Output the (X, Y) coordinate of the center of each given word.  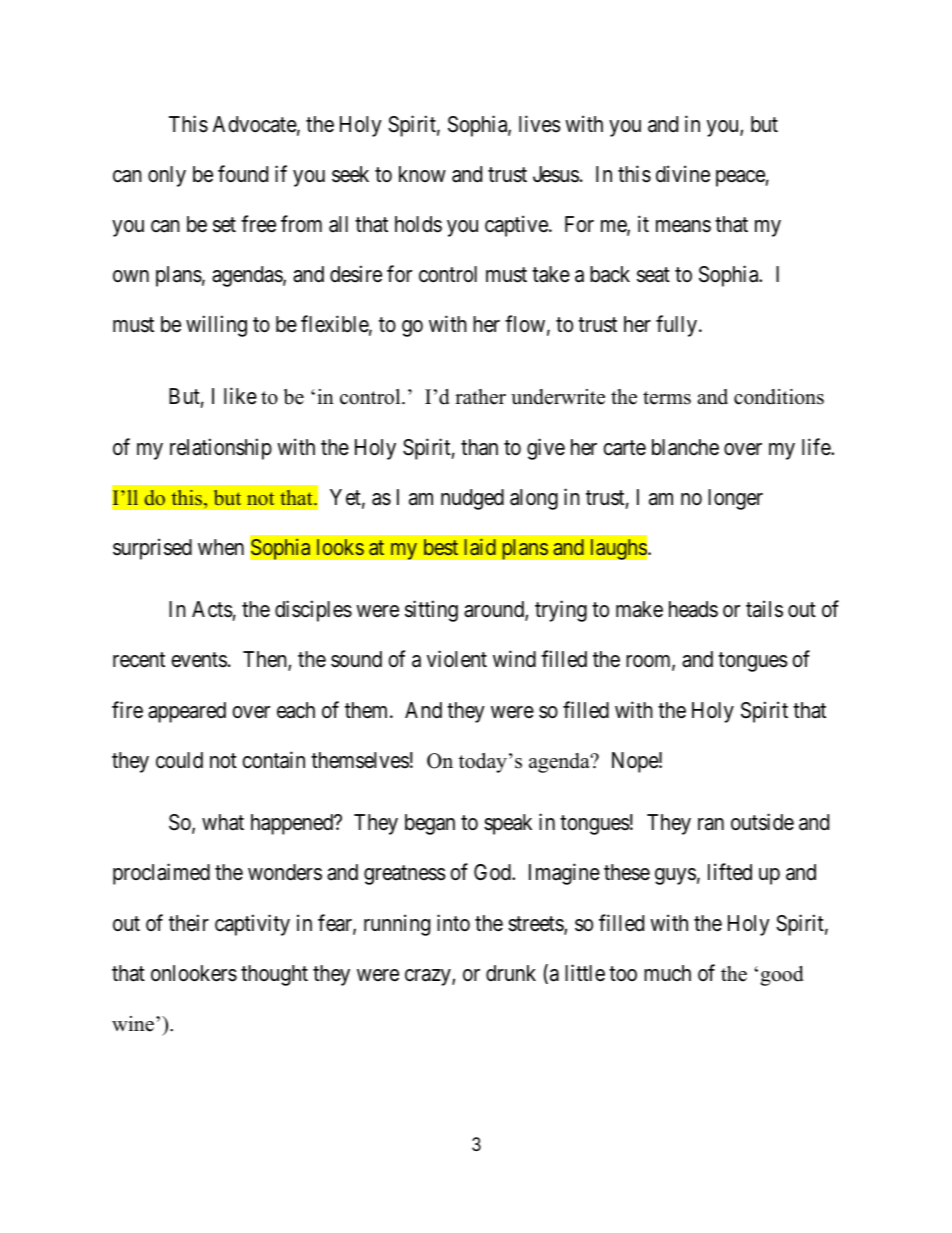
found (243, 174)
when (221, 547)
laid (480, 546)
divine (683, 174)
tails (764, 609)
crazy (429, 977)
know (422, 174)
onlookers (194, 973)
